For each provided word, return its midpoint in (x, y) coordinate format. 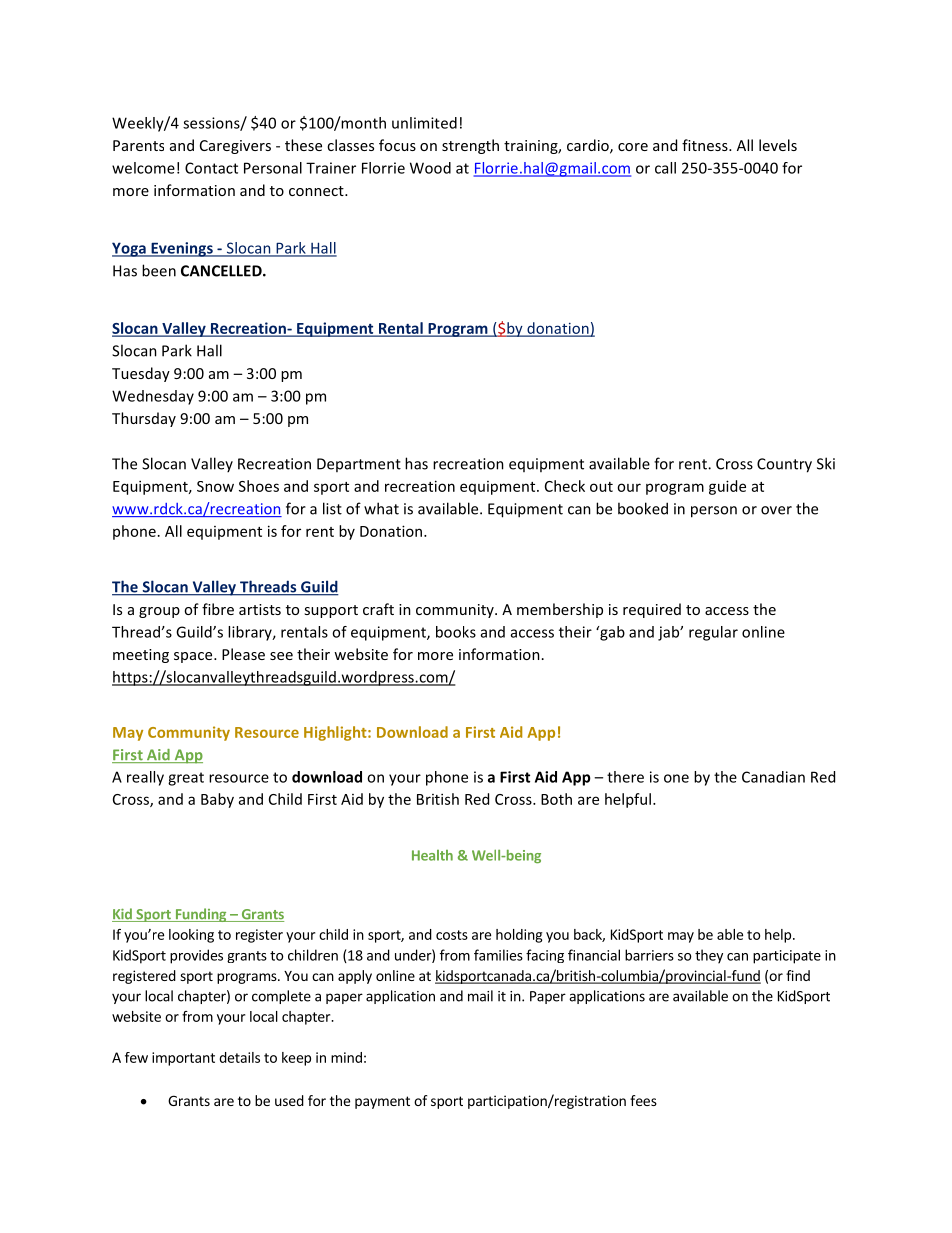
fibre (218, 609)
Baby (217, 800)
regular (713, 633)
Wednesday (153, 397)
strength (470, 146)
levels (778, 145)
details (239, 1057)
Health (432, 855)
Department (359, 465)
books (456, 632)
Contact (211, 168)
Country (784, 465)
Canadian (773, 777)
